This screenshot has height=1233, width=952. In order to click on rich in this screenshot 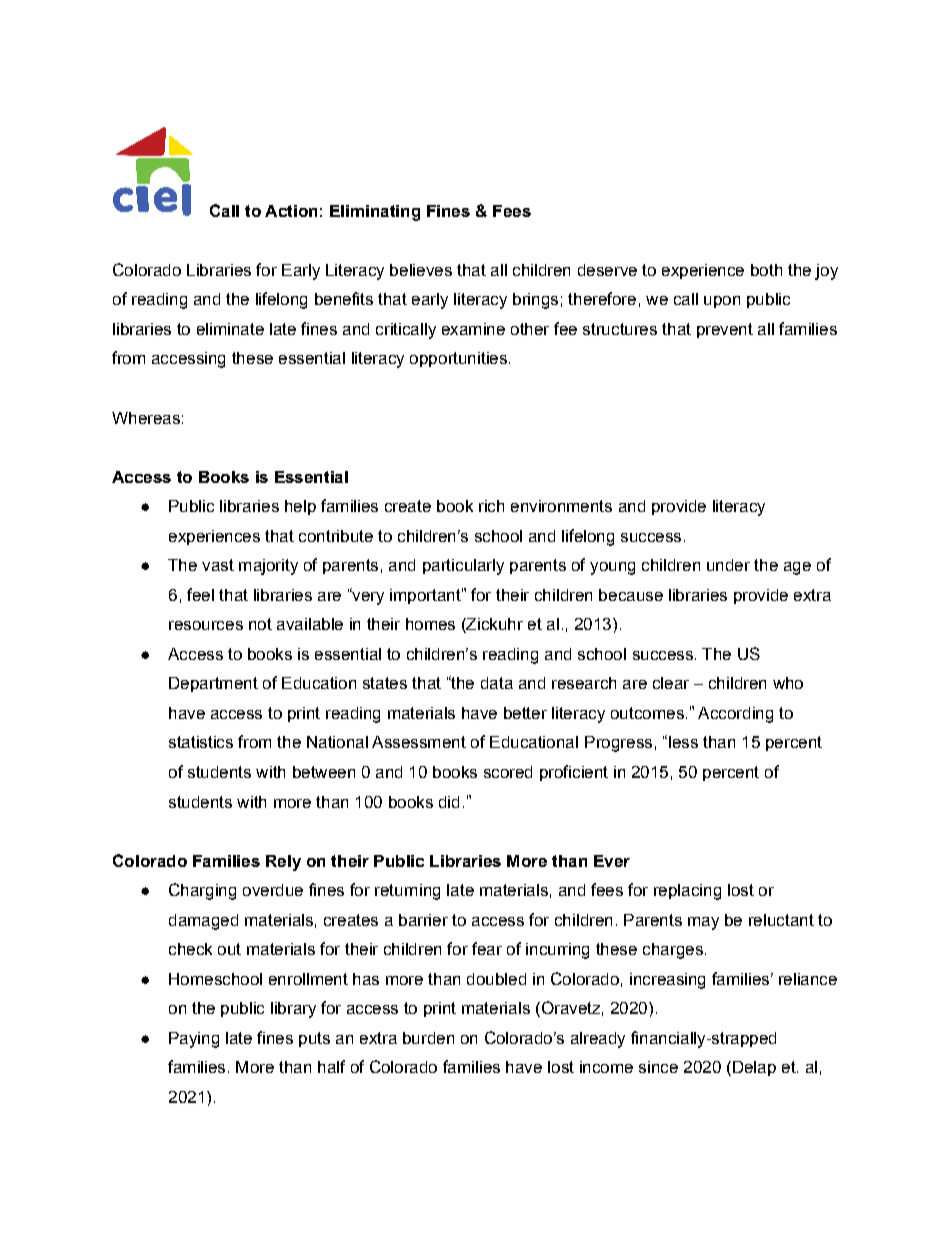, I will do `click(491, 506)`.
